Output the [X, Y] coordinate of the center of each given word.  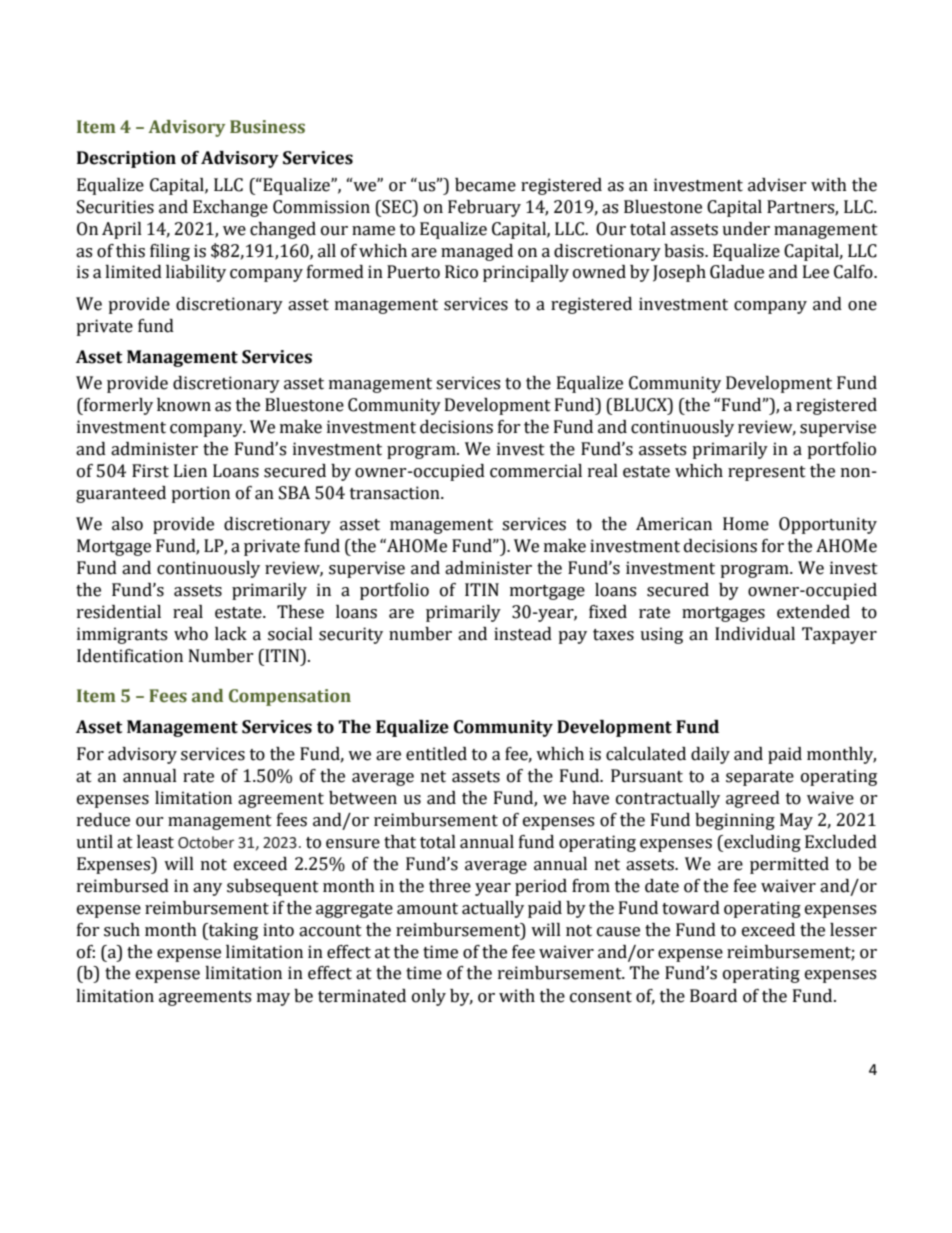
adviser [777, 185]
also [127, 524]
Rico [461, 272]
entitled [436, 754]
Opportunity [828, 525]
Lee [816, 272]
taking [232, 931]
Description [126, 159]
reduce [103, 820]
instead [523, 634]
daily [710, 755]
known [184, 405]
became [485, 185]
